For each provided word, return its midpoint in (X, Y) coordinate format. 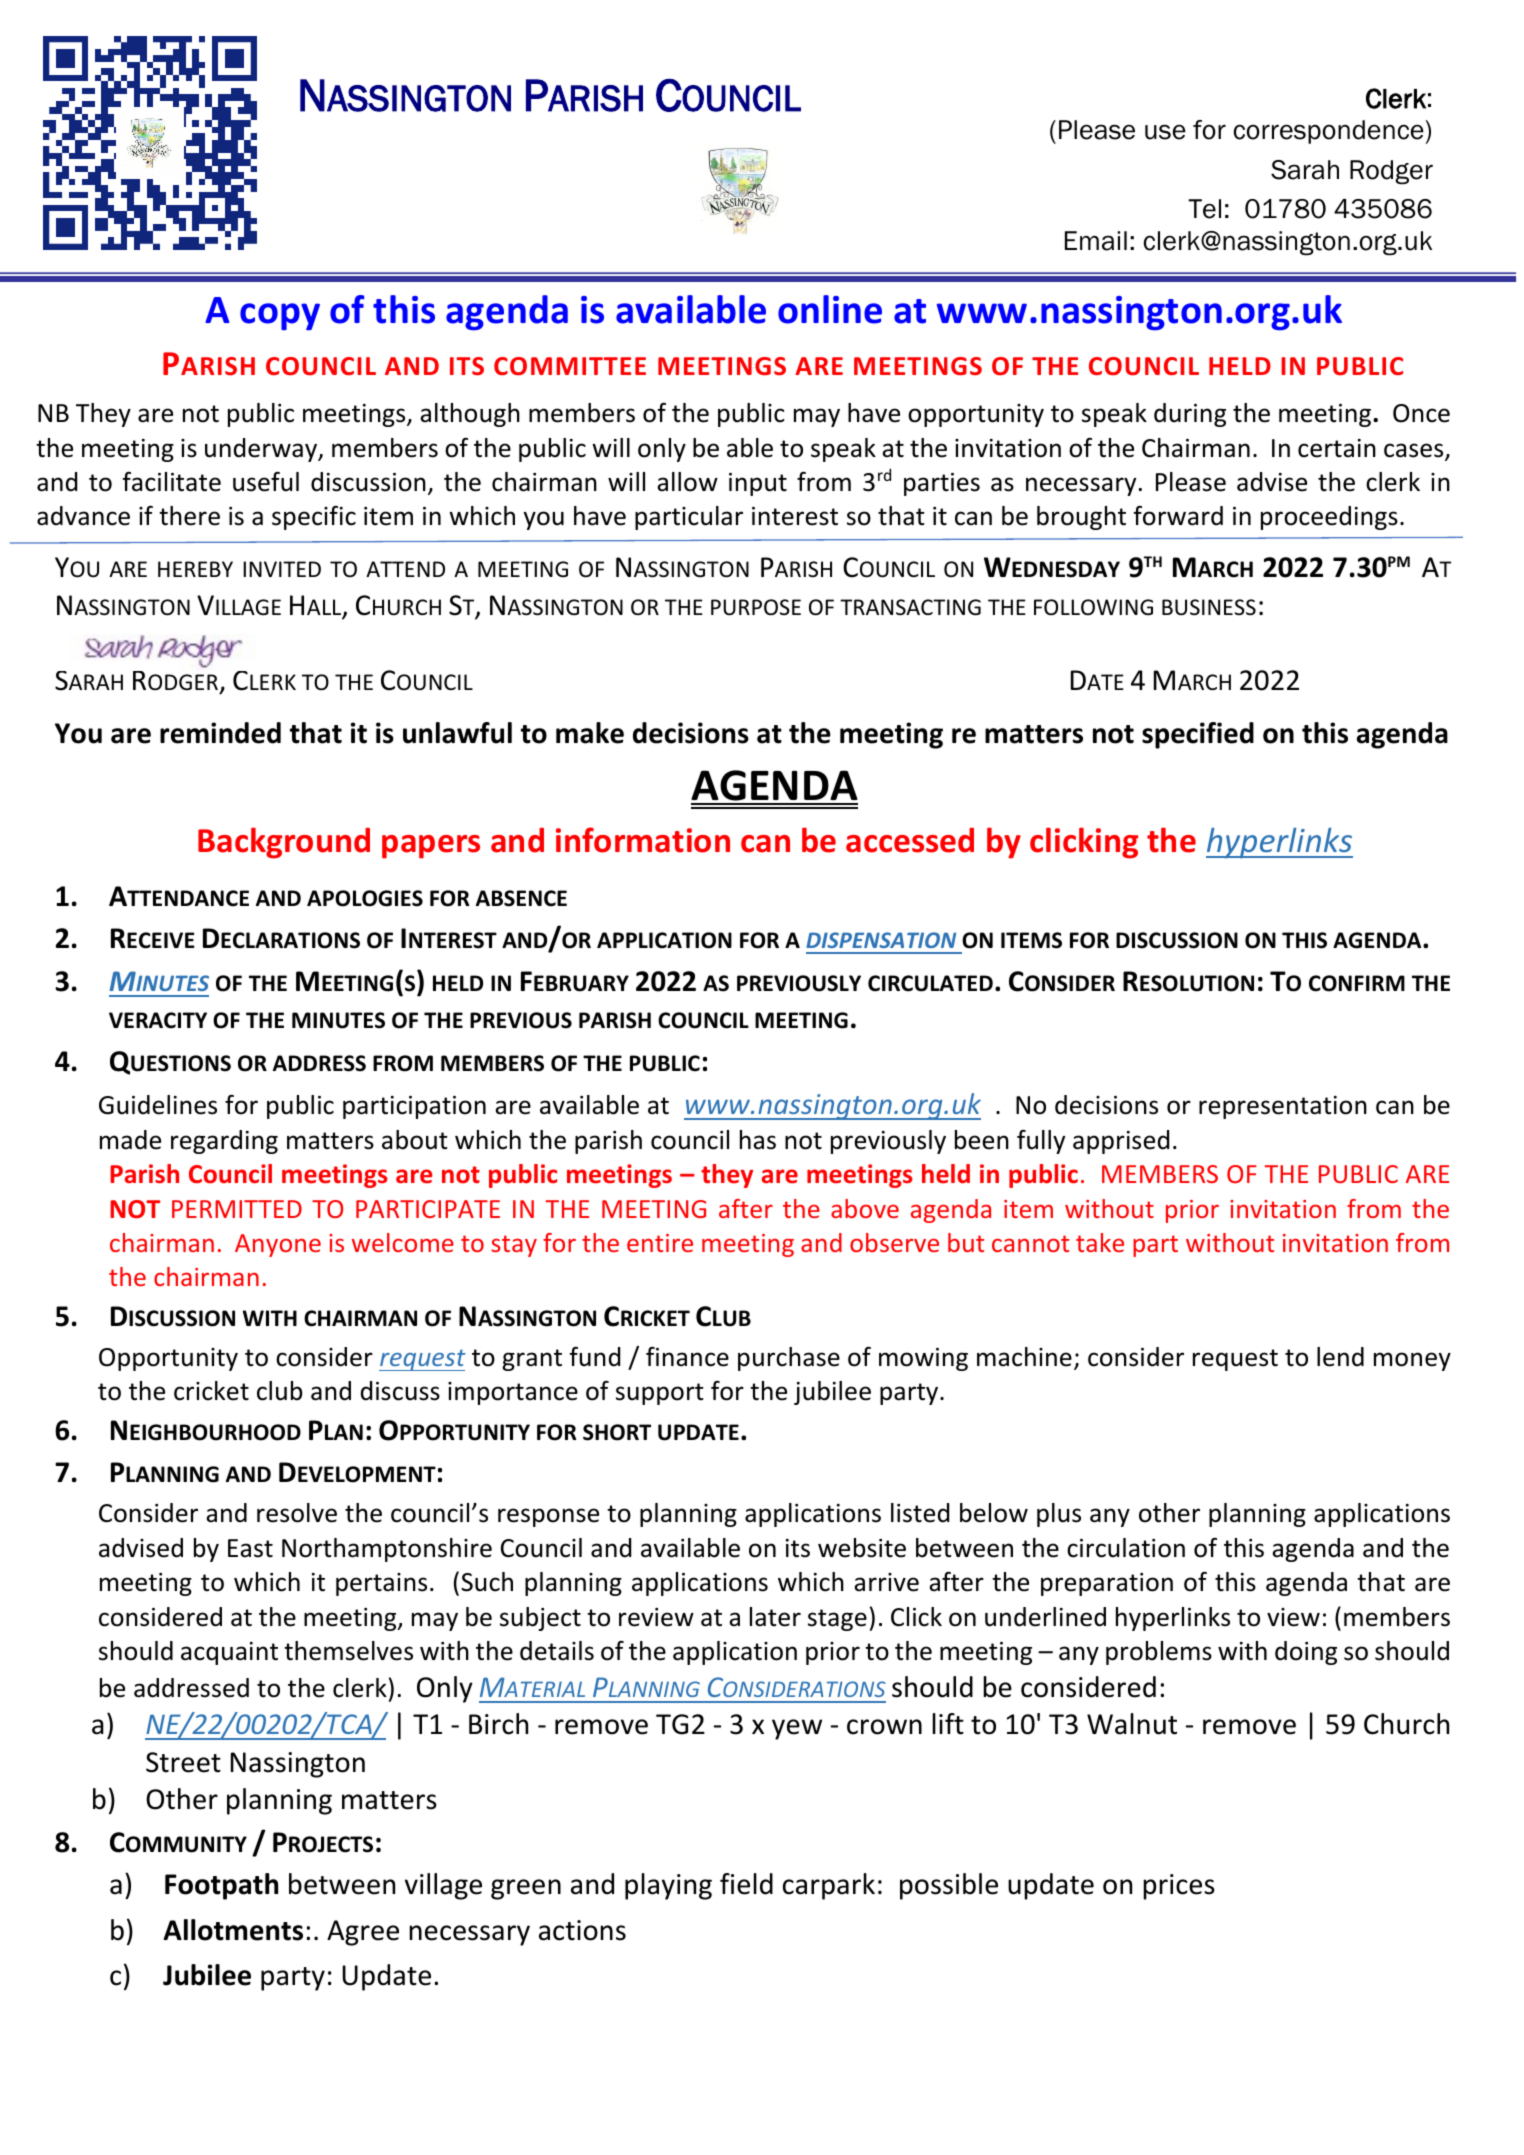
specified (1198, 735)
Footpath (221, 1886)
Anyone (278, 1245)
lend (1340, 1357)
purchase (789, 1359)
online (830, 309)
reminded (220, 733)
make (590, 733)
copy (280, 316)
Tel (1204, 209)
